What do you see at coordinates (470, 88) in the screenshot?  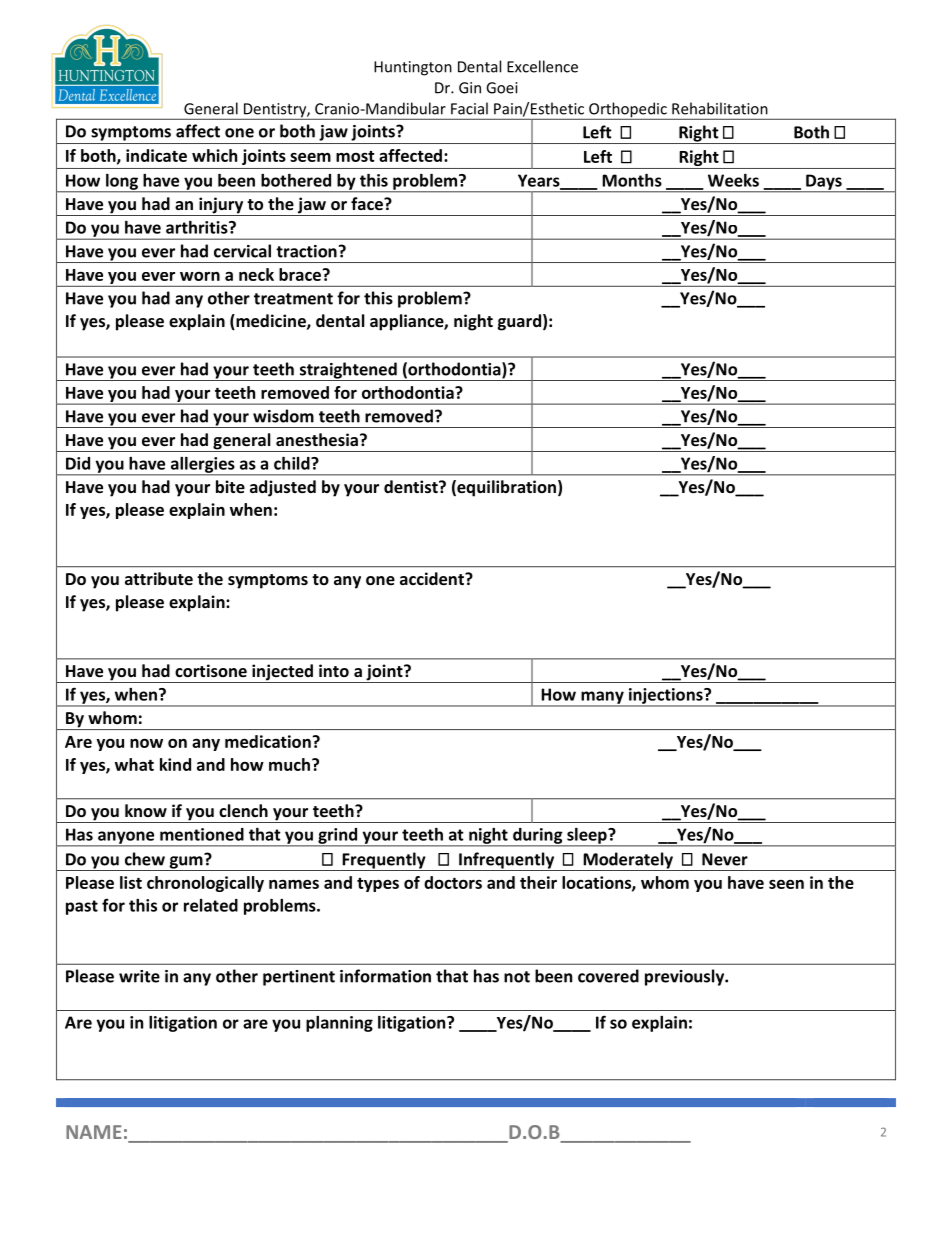 I see `Gin` at bounding box center [470, 88].
